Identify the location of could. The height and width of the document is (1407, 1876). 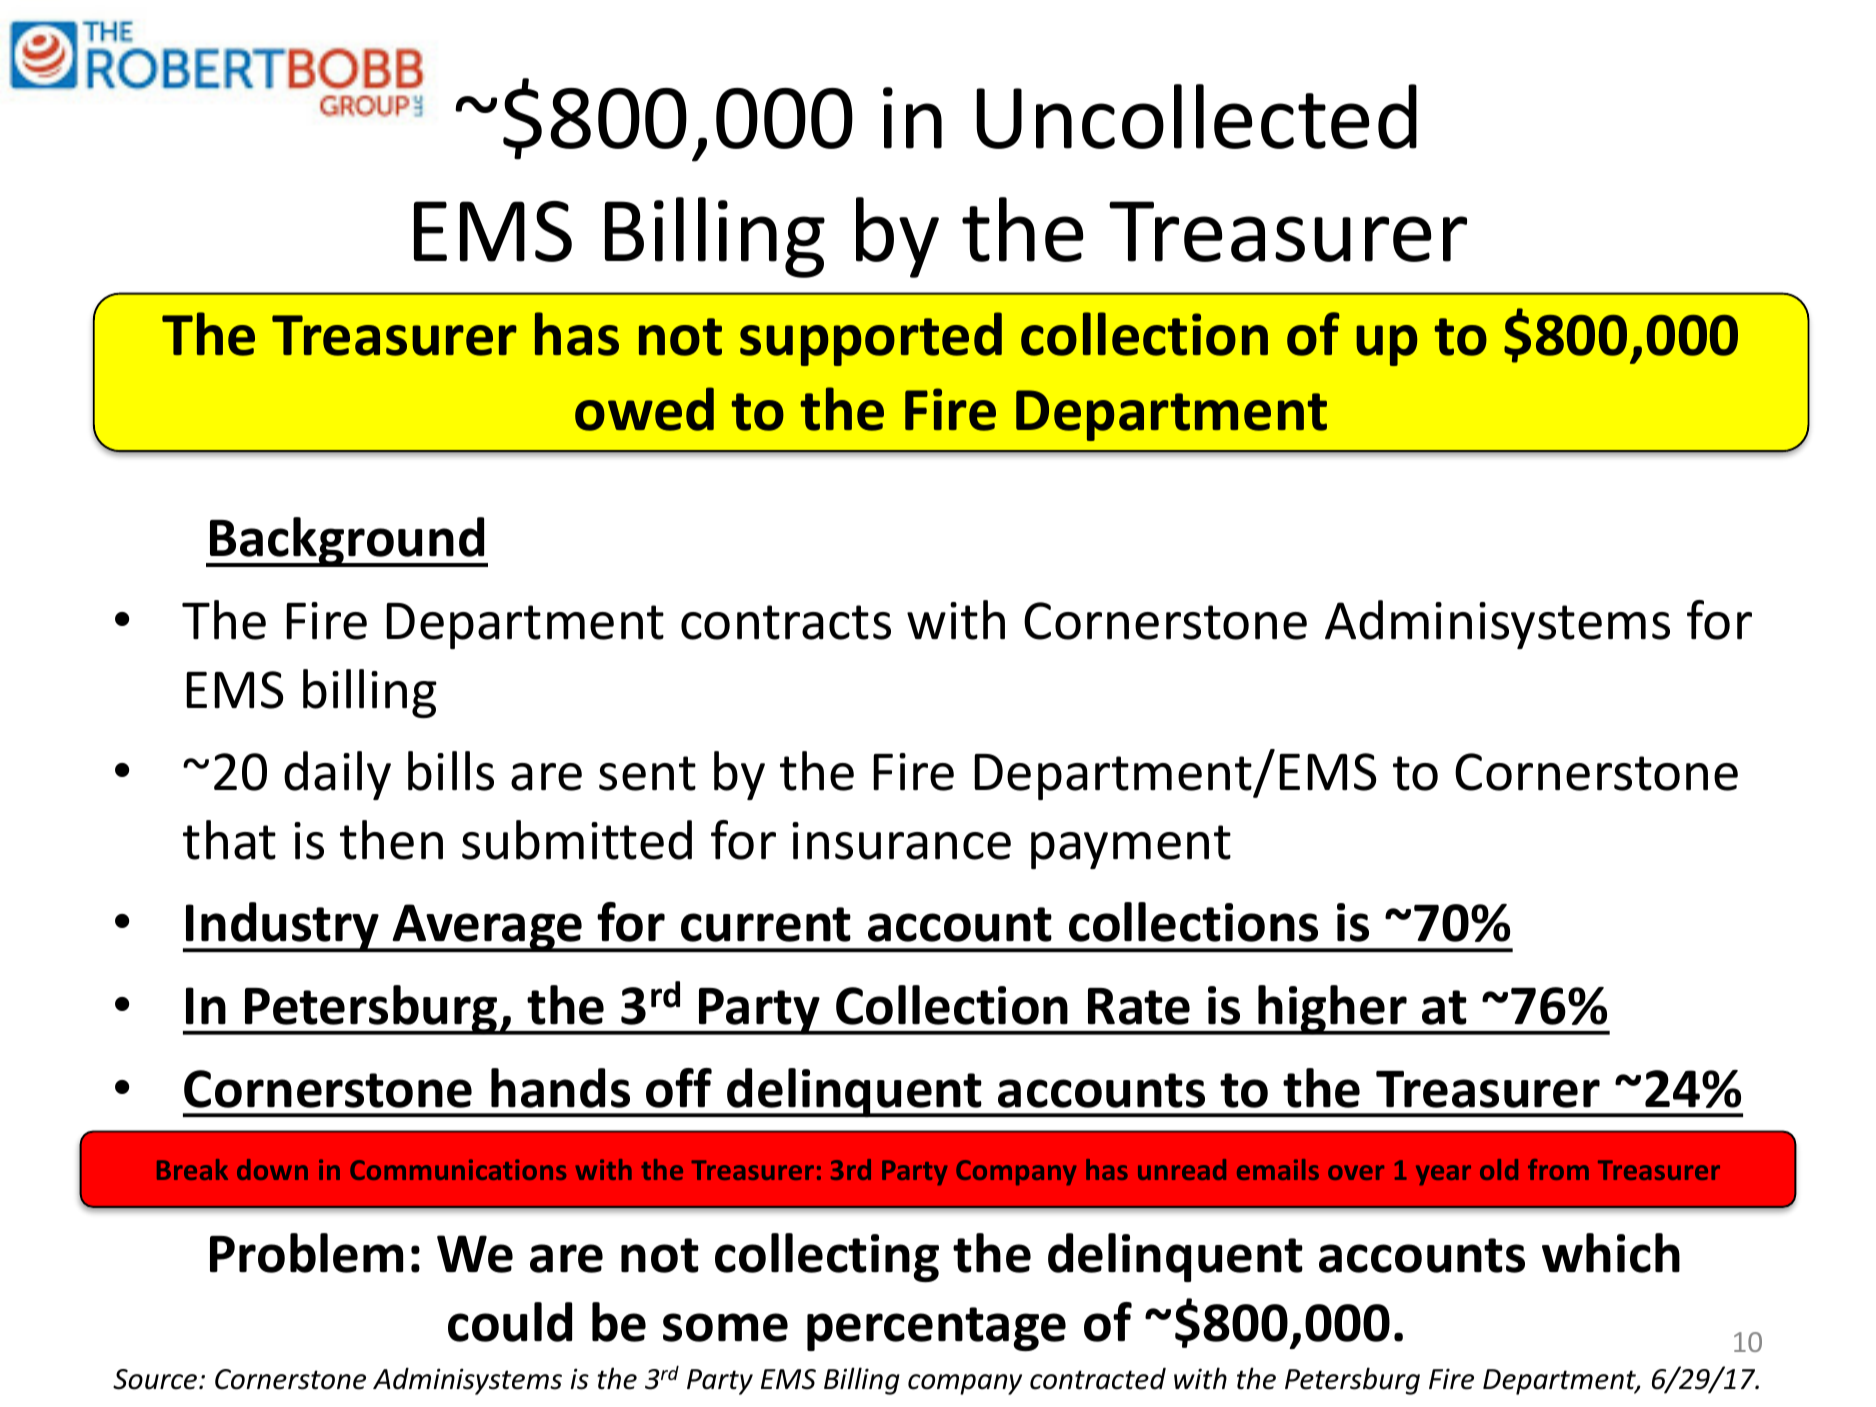
(510, 1322).
